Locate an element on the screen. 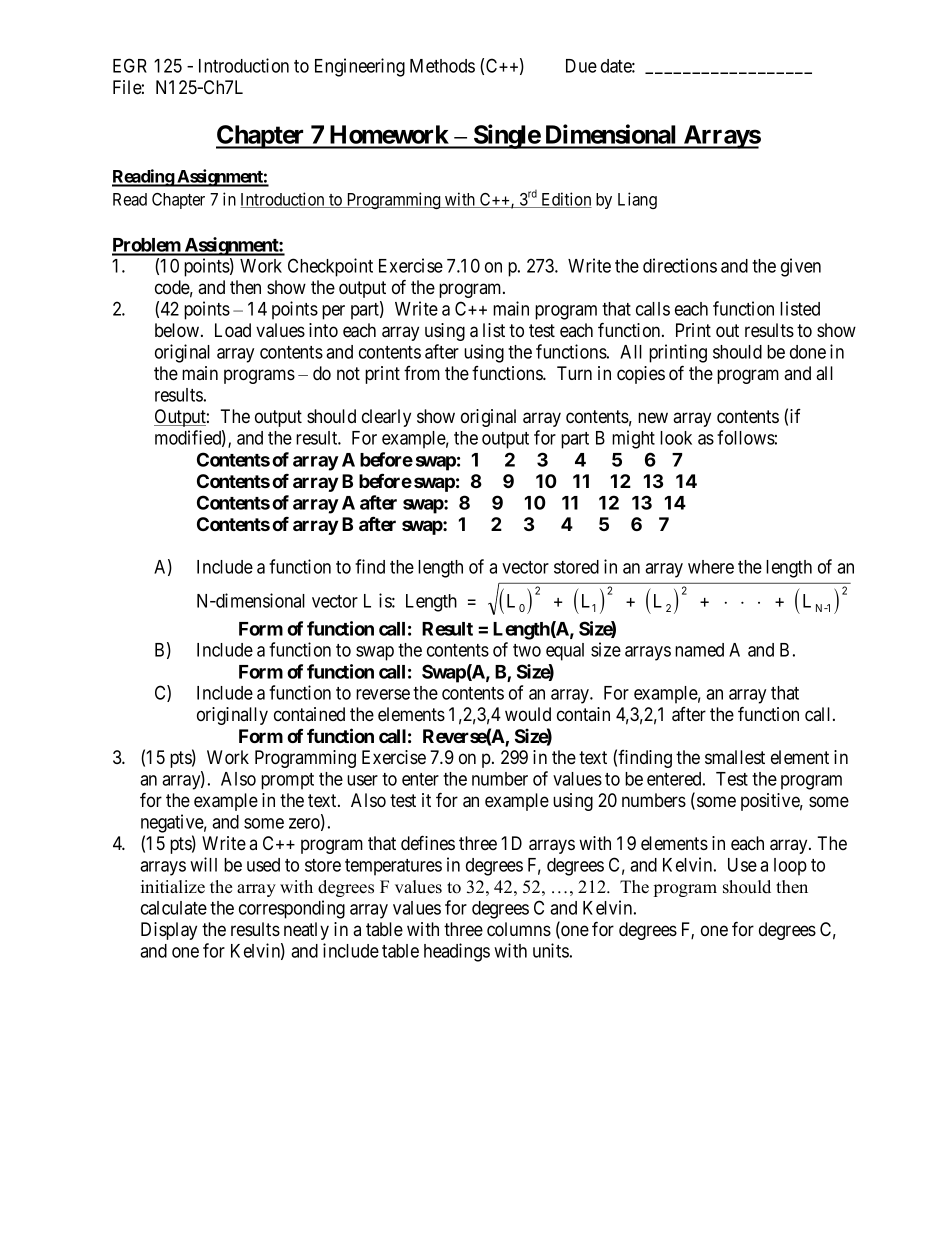 The image size is (952, 1233). corresponding is located at coordinates (292, 909).
